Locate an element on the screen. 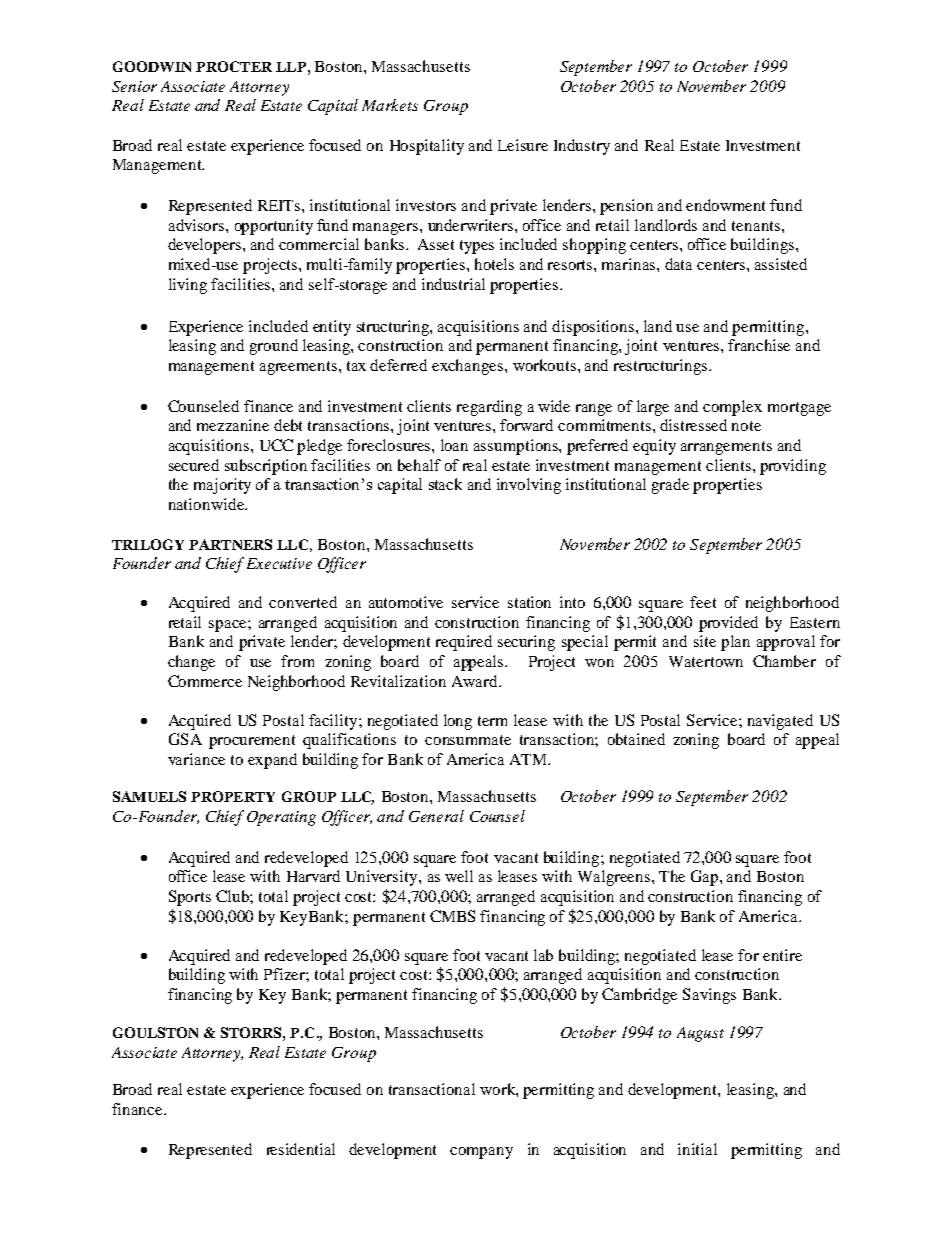 The width and height of the screenshot is (952, 1233). Club is located at coordinates (233, 896).
